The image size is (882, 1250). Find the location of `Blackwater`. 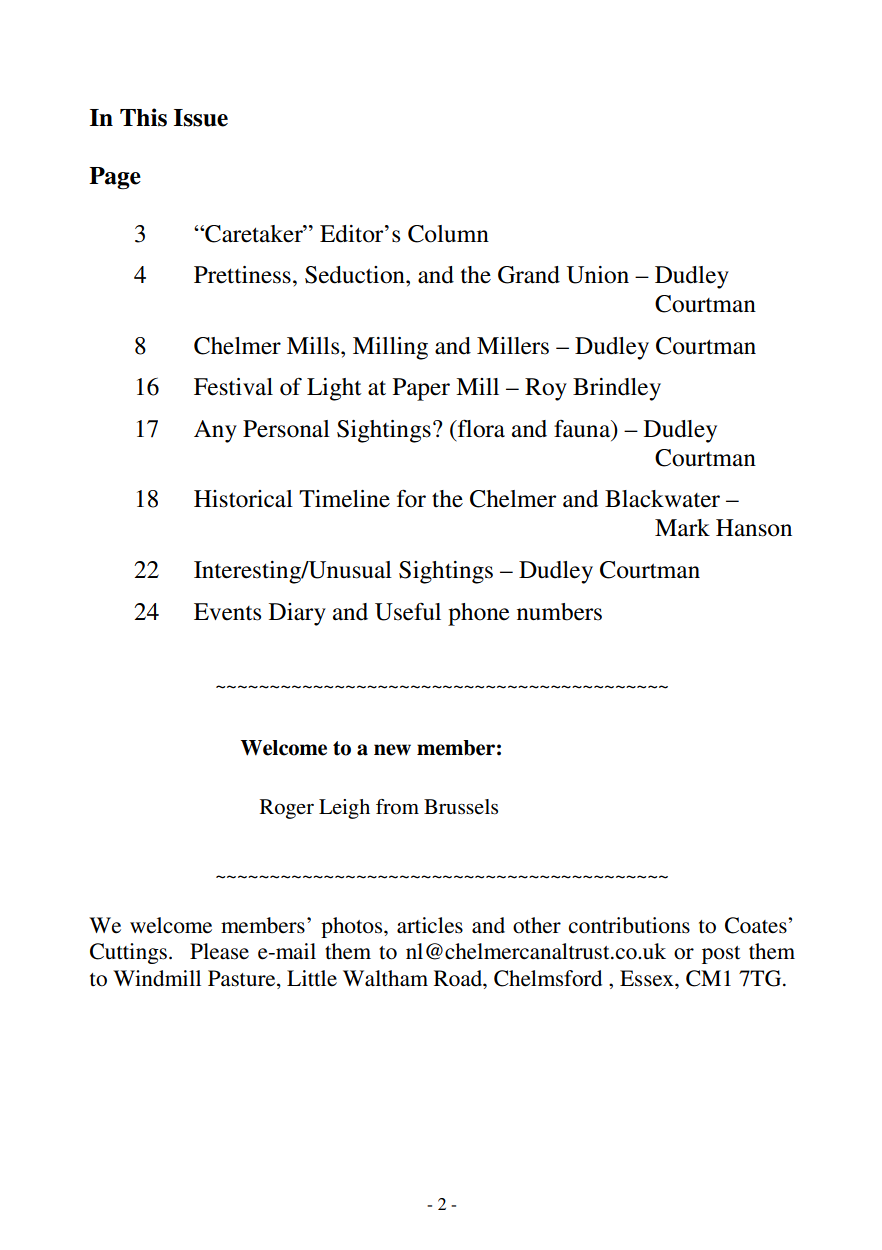

Blackwater is located at coordinates (662, 499).
